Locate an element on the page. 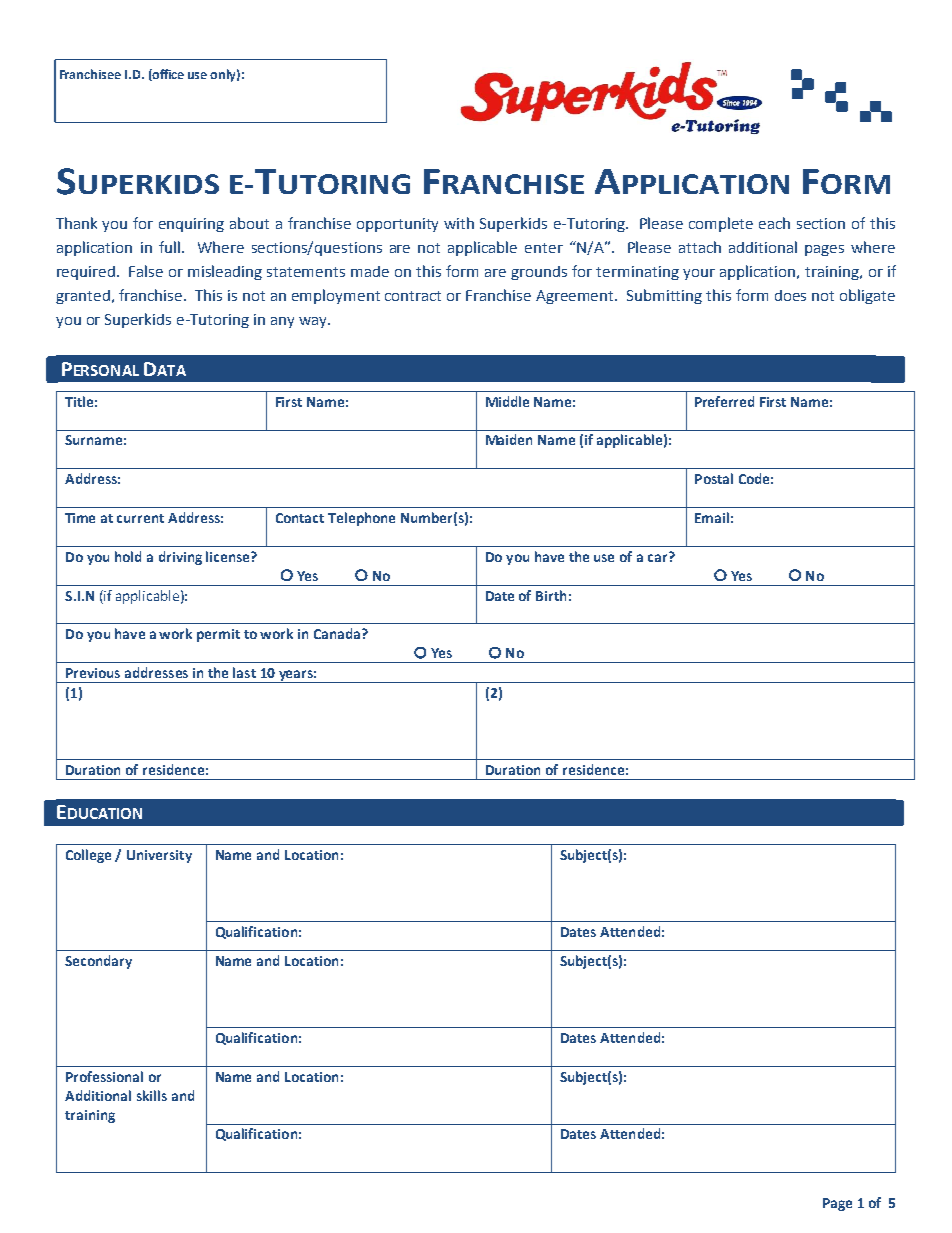 The image size is (952, 1233). full is located at coordinates (169, 247).
